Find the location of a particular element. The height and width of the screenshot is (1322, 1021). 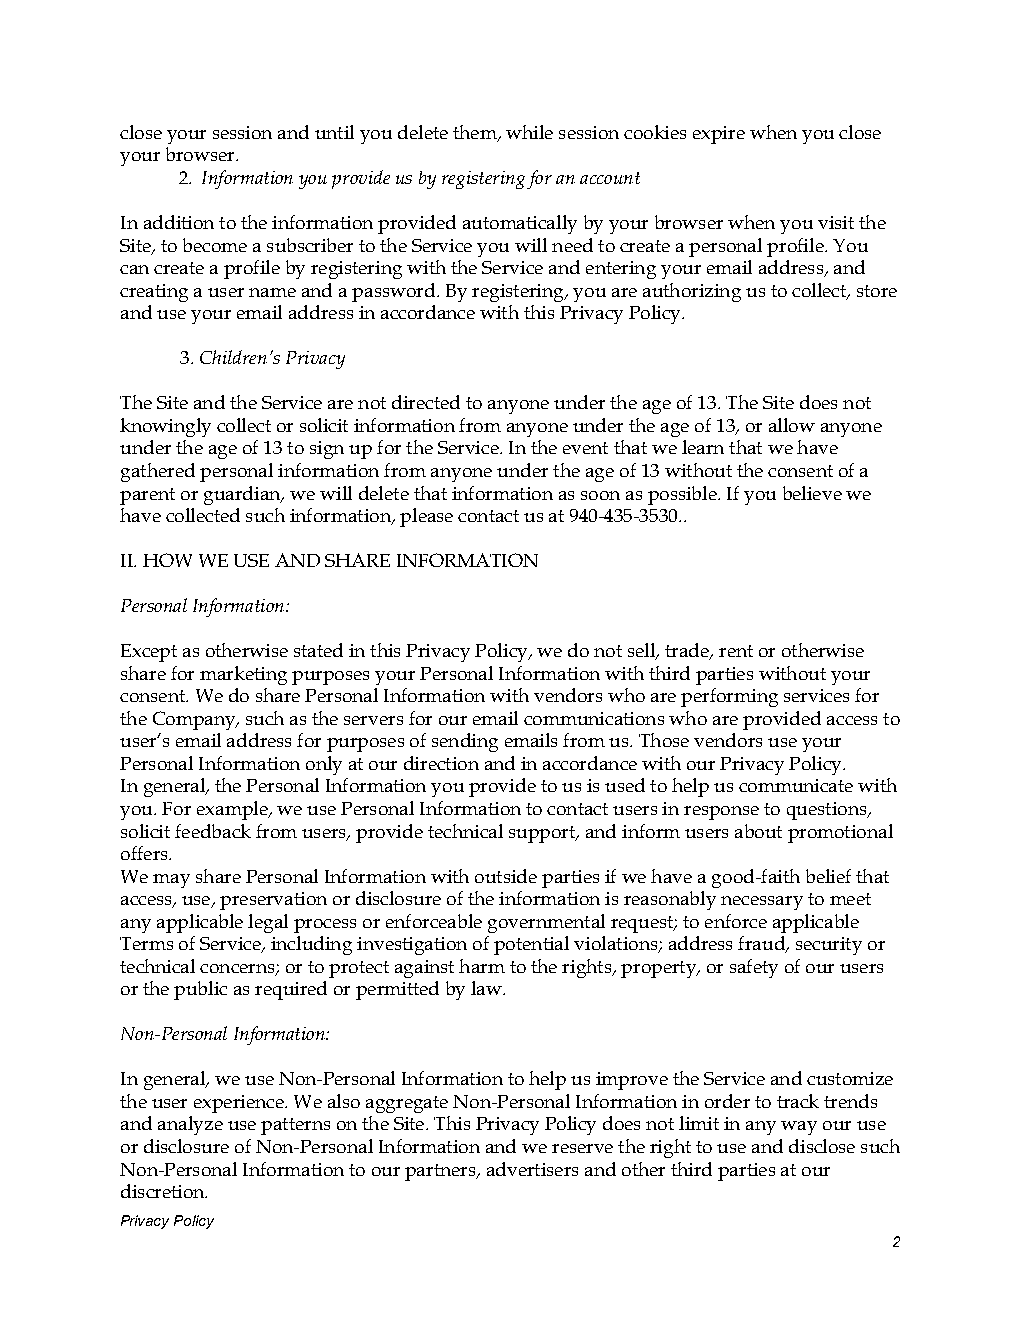

expire is located at coordinates (719, 135).
